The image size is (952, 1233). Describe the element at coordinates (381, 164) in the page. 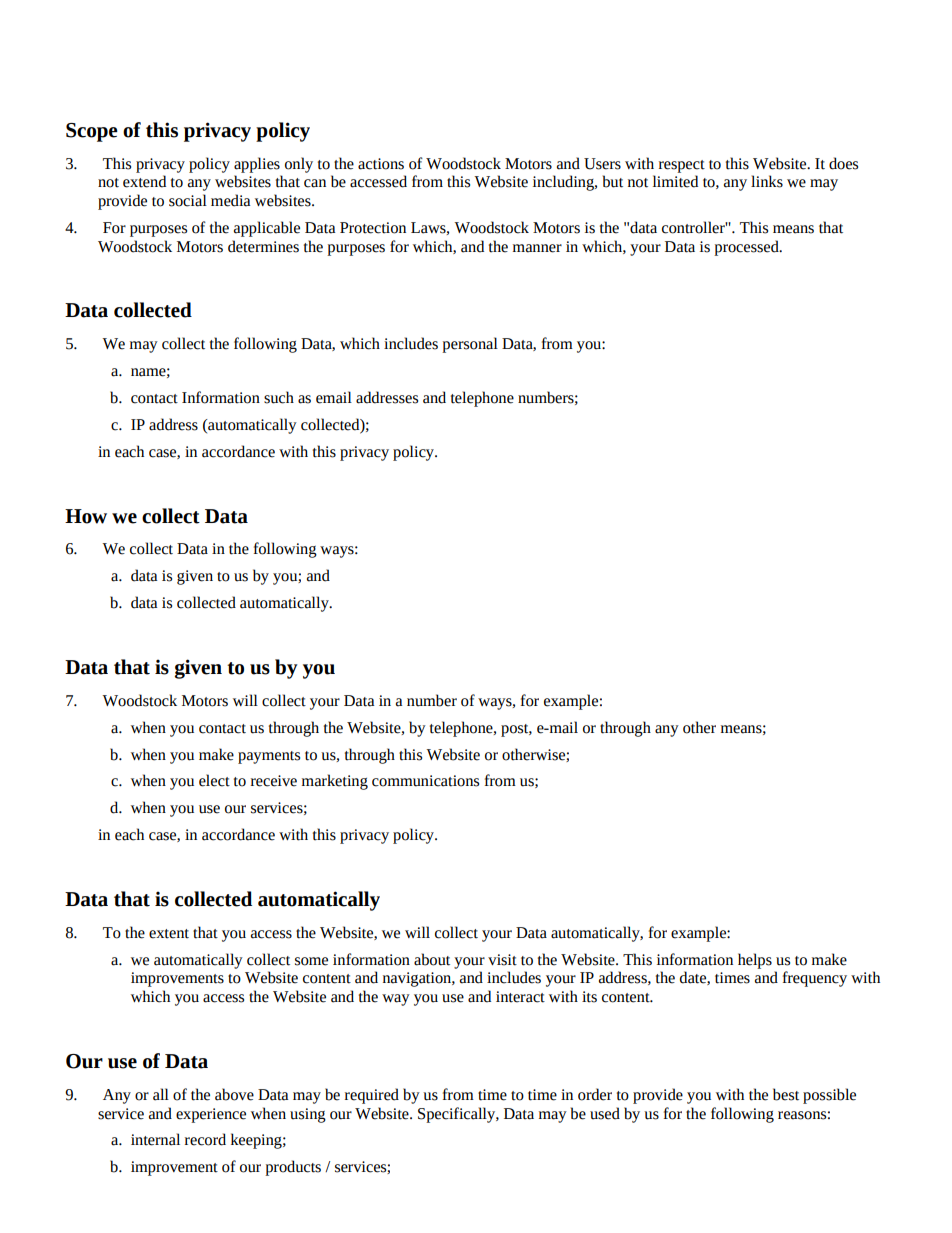

I see `actions` at that location.
